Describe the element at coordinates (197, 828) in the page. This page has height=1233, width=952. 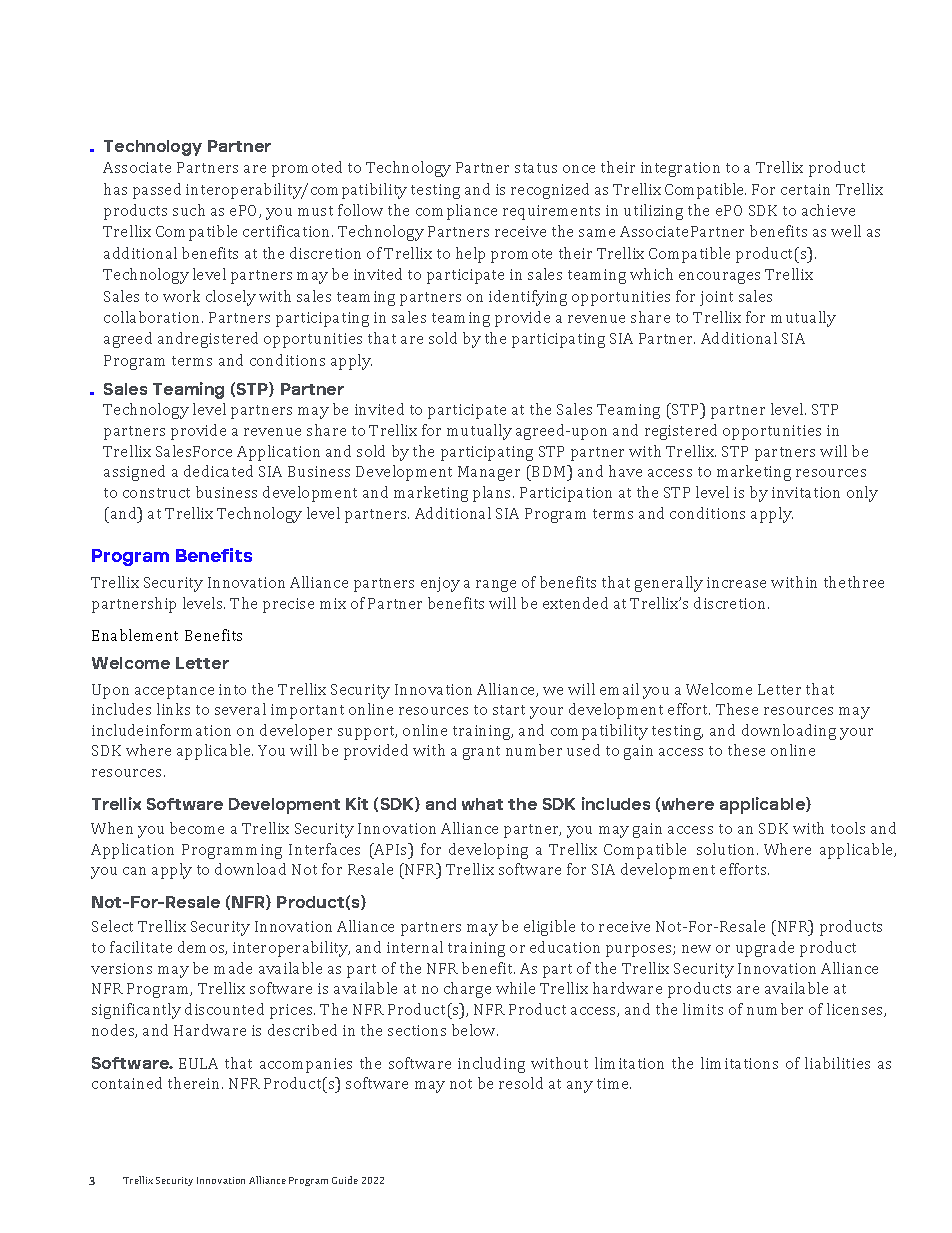
I see `become` at that location.
